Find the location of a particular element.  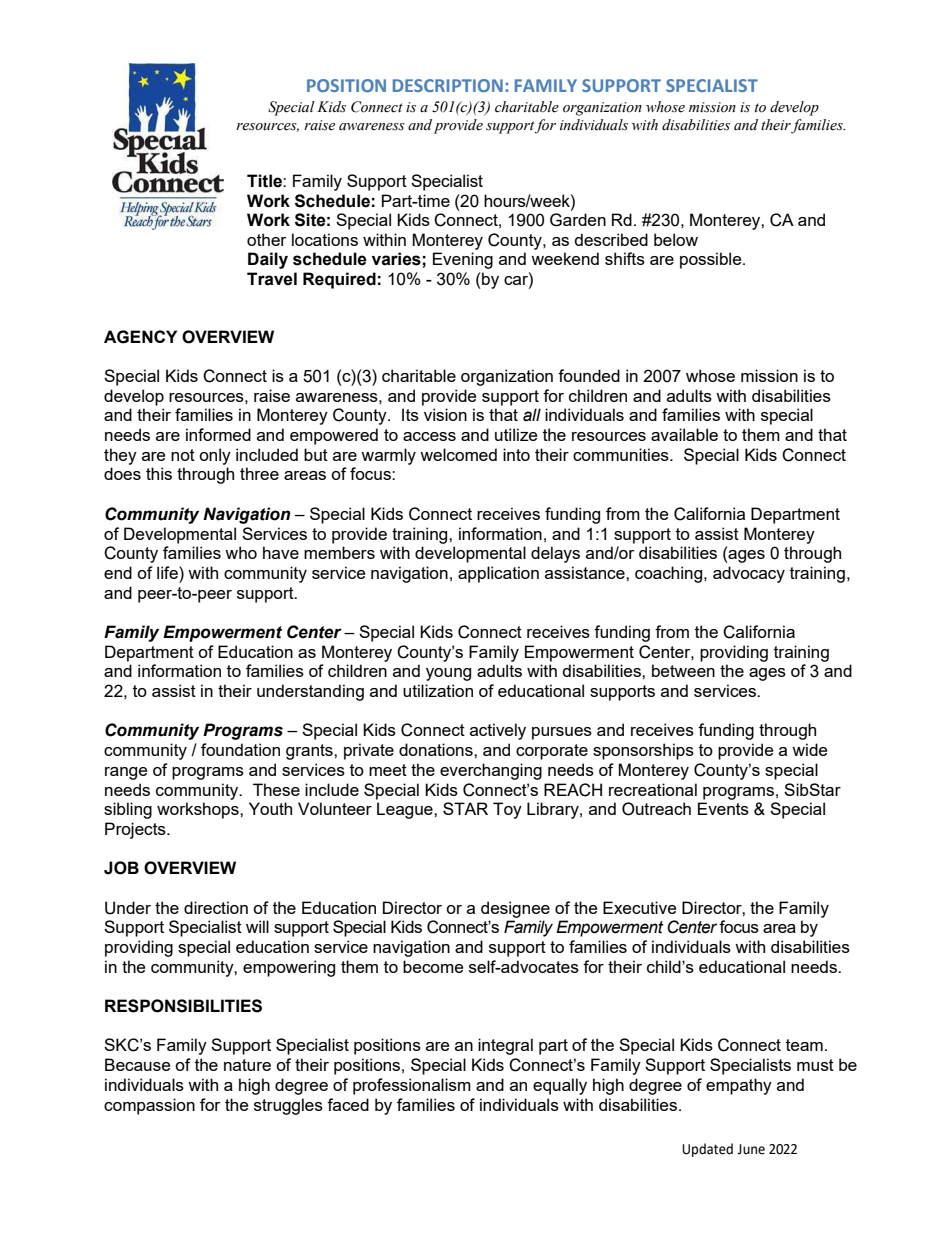

compassion is located at coordinates (149, 1106).
